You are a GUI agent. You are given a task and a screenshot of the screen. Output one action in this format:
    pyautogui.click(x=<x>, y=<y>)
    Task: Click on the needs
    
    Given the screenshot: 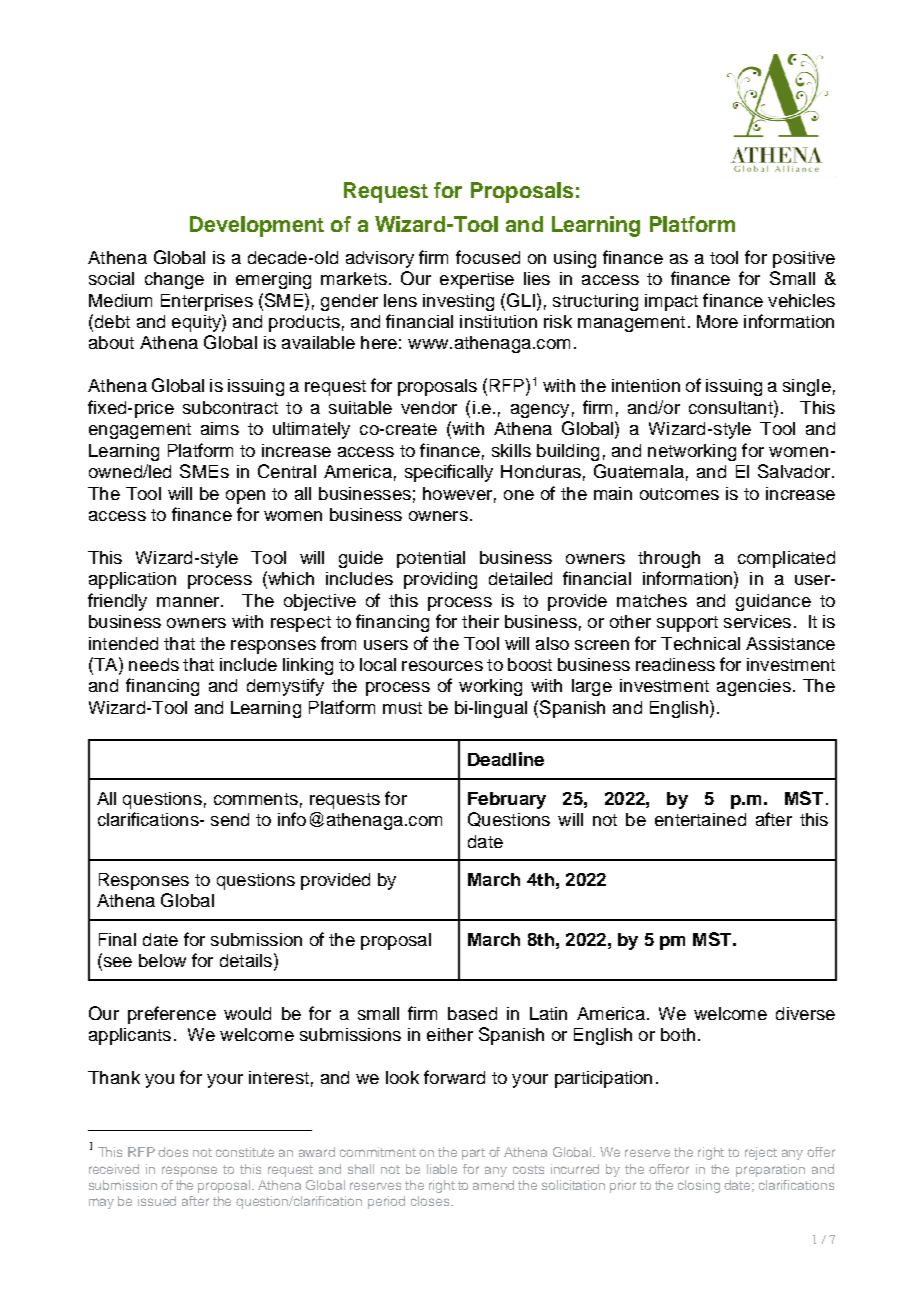 What is the action you would take?
    pyautogui.click(x=154, y=664)
